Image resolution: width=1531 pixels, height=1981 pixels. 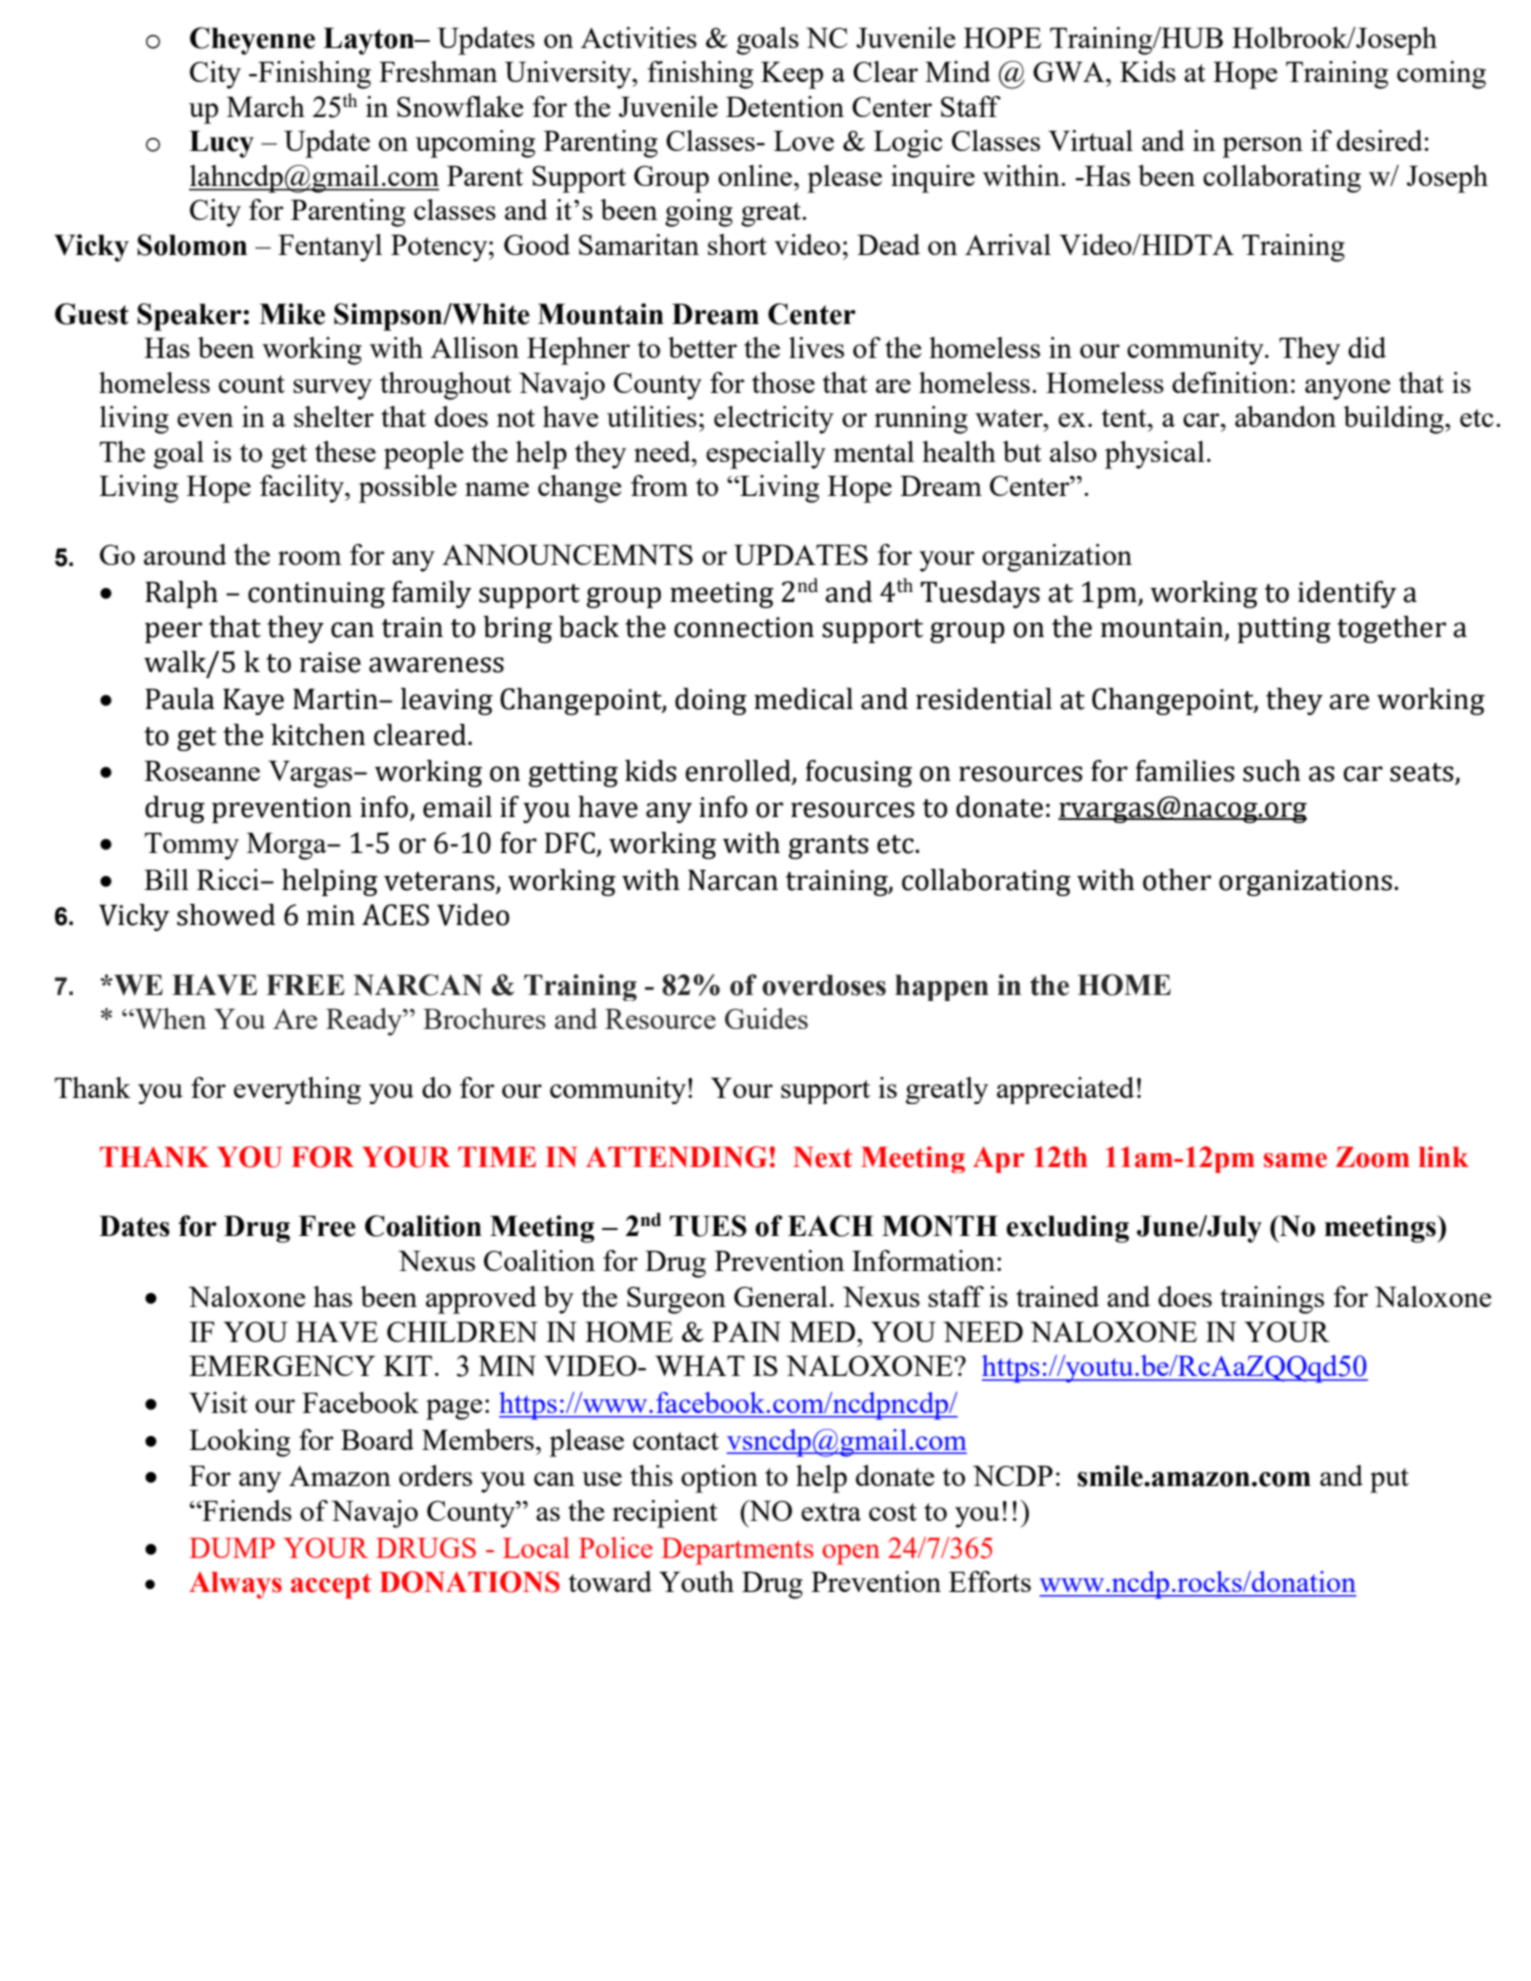 I want to click on everything, so click(x=297, y=1090).
